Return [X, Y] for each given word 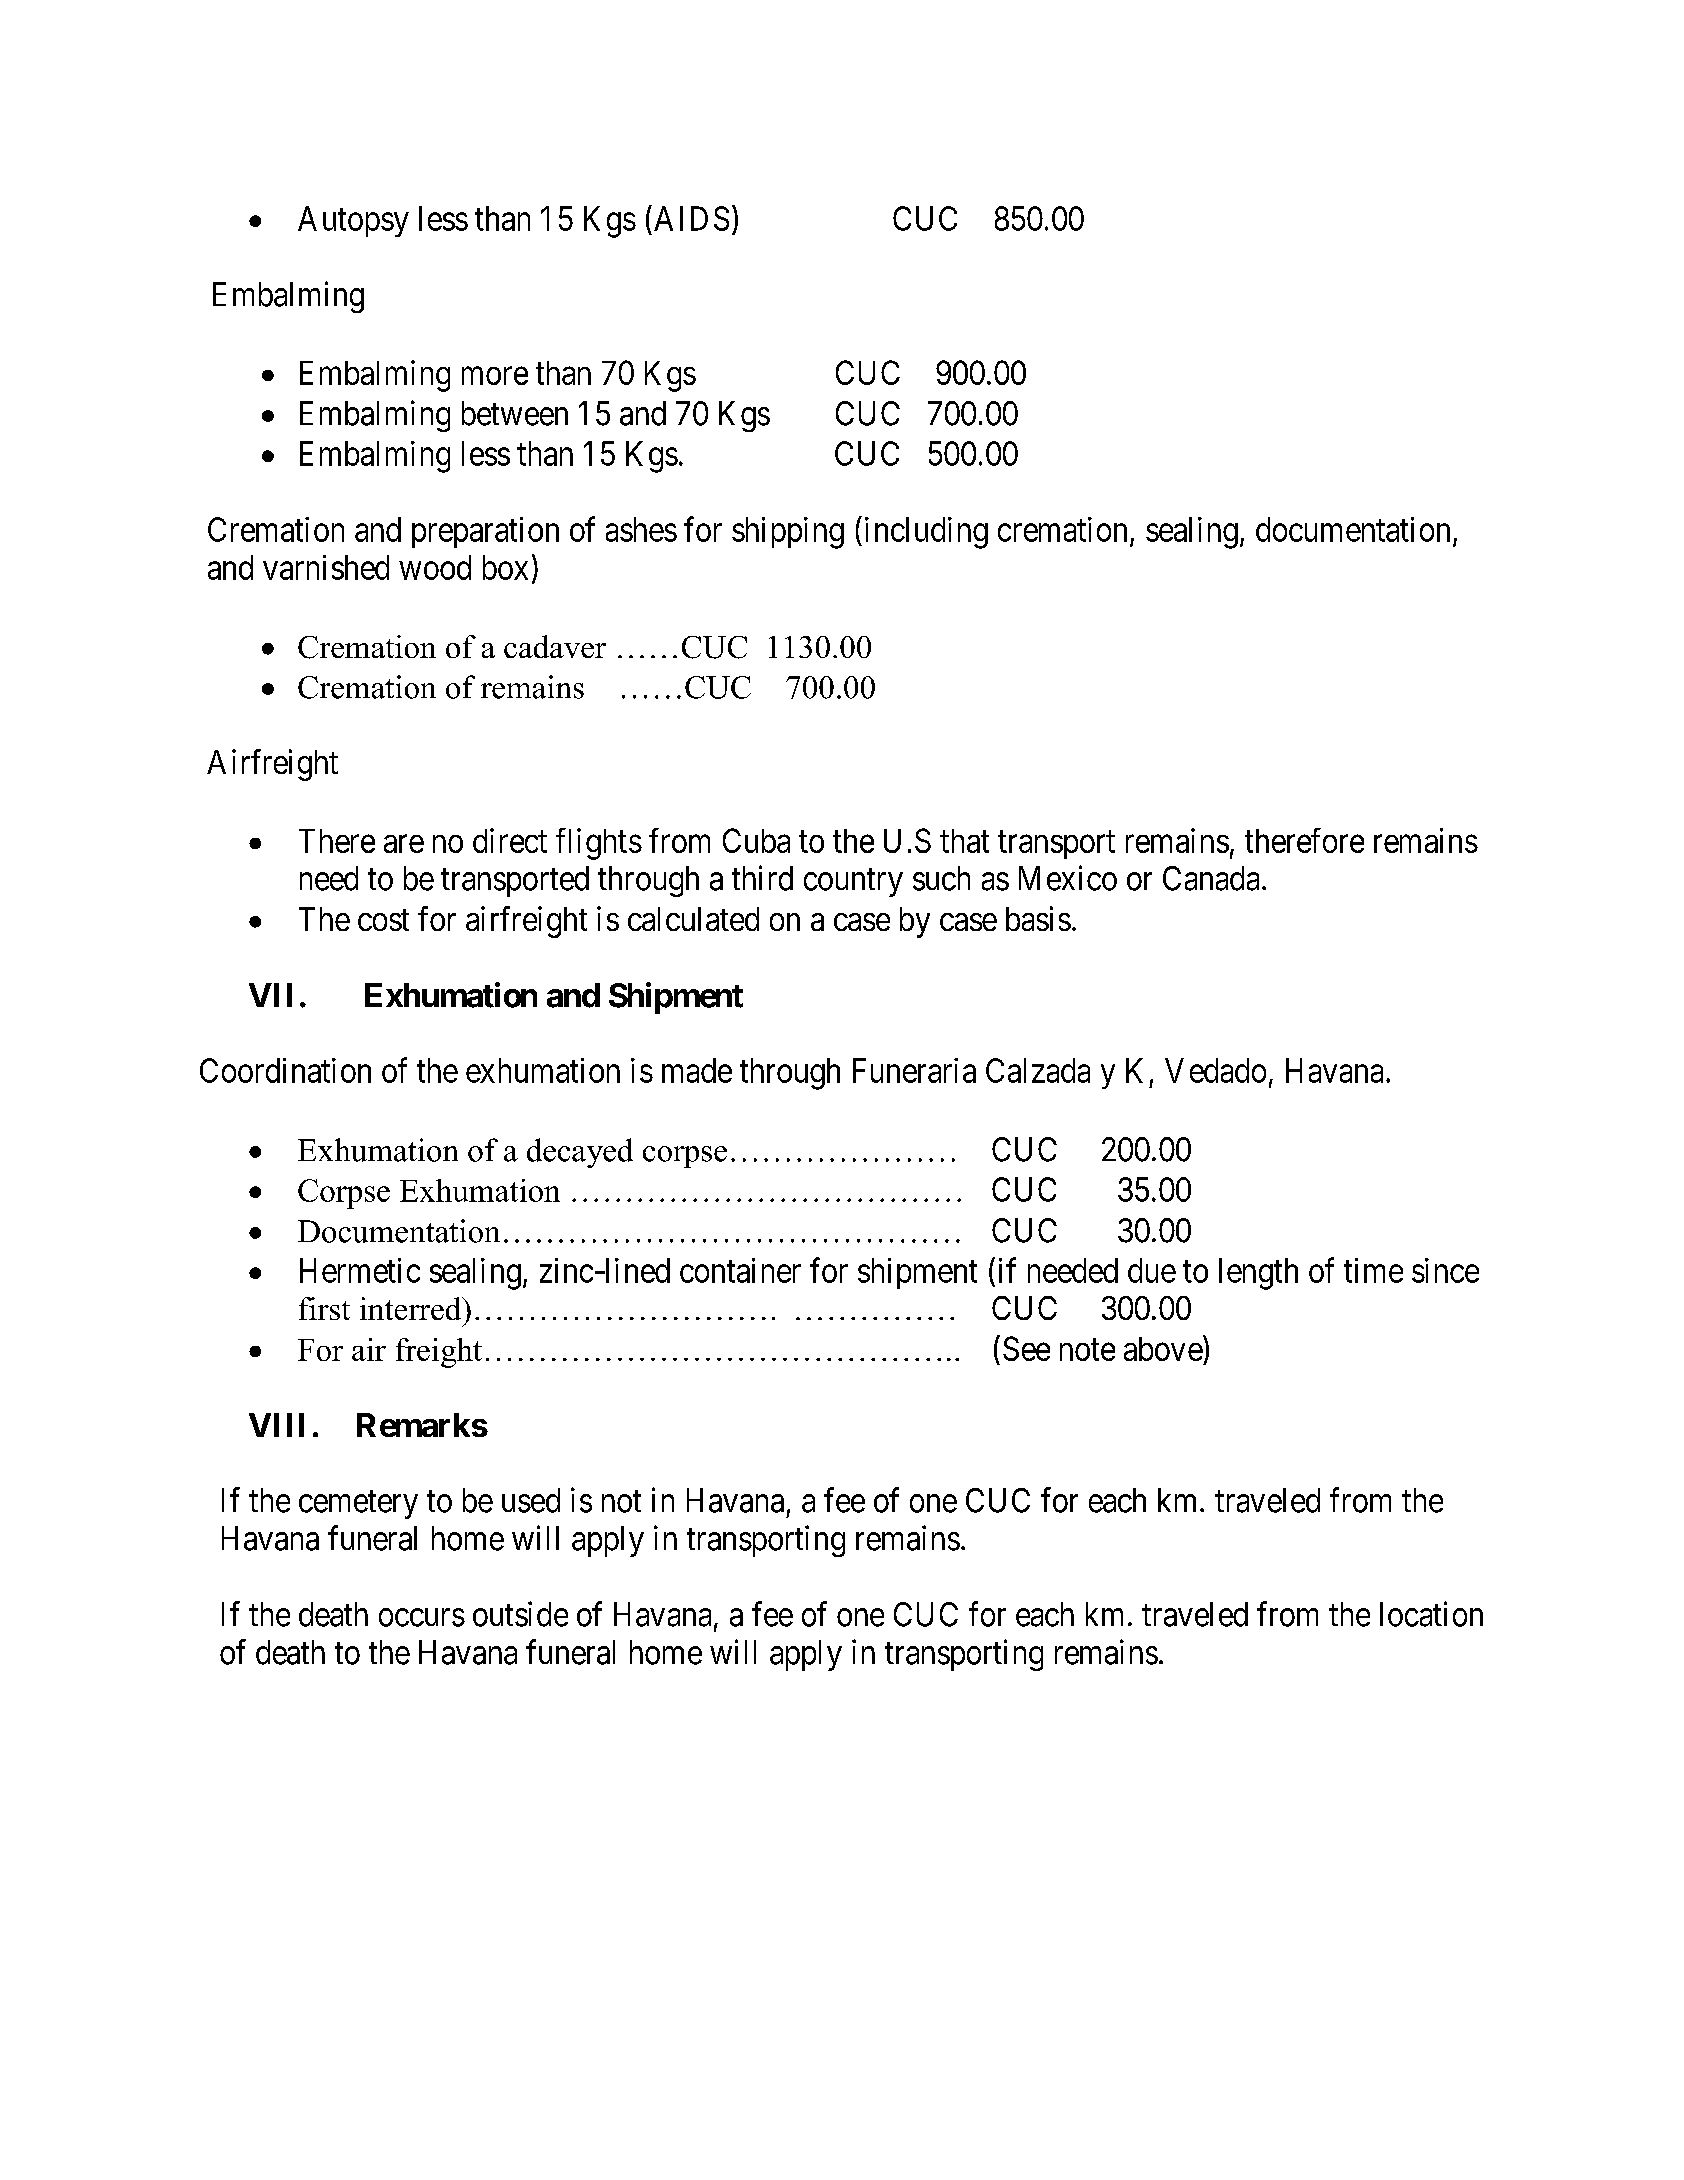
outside [520, 1614]
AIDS [691, 218]
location [1431, 1614]
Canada [1211, 878]
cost [383, 920]
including [924, 532]
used [531, 1500]
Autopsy [353, 221]
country [853, 883]
